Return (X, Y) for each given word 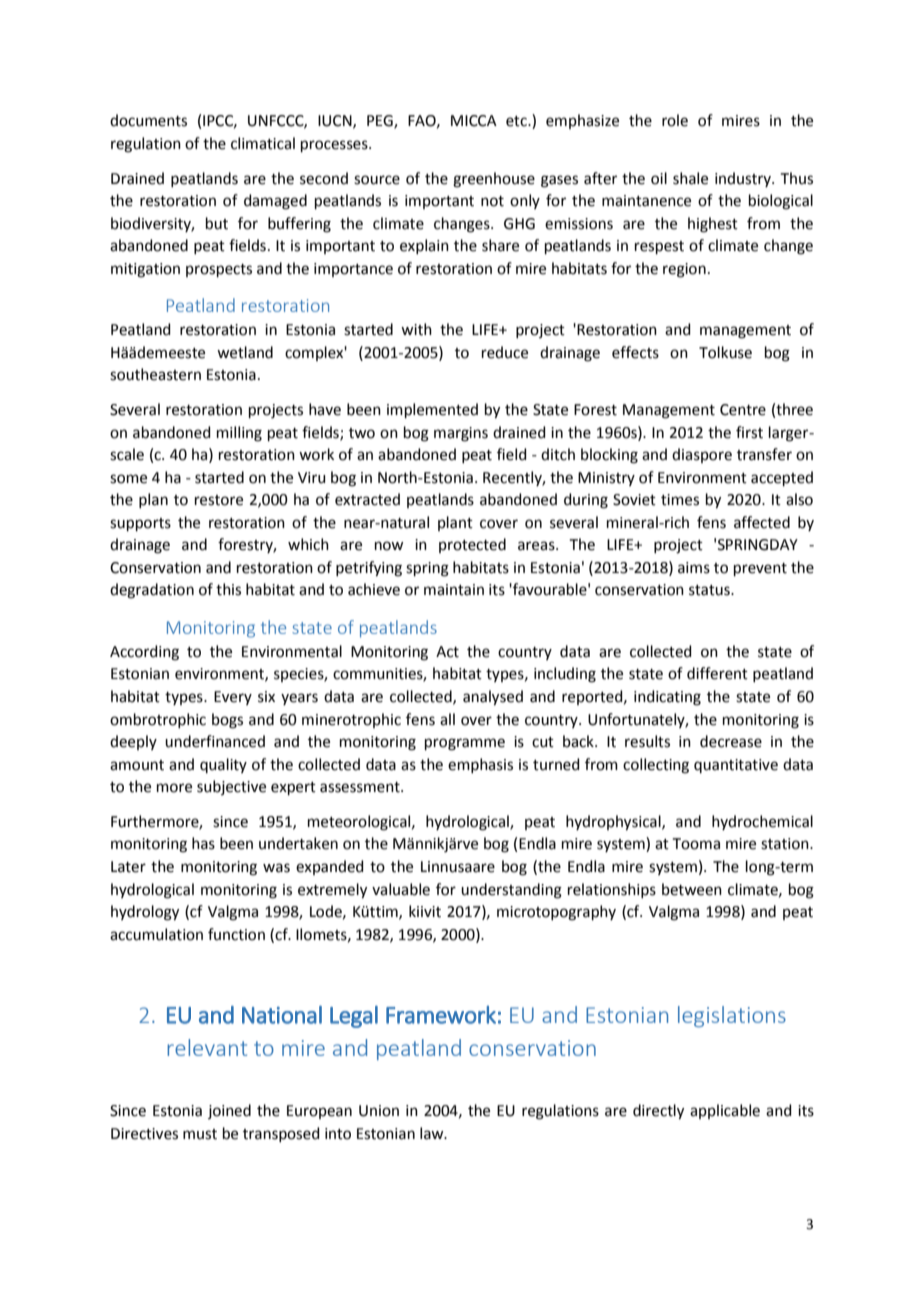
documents (148, 120)
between (692, 889)
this (228, 589)
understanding (511, 891)
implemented (432, 410)
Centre (743, 410)
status (710, 590)
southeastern (155, 374)
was (276, 868)
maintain (454, 590)
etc (517, 121)
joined (229, 1111)
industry (744, 179)
